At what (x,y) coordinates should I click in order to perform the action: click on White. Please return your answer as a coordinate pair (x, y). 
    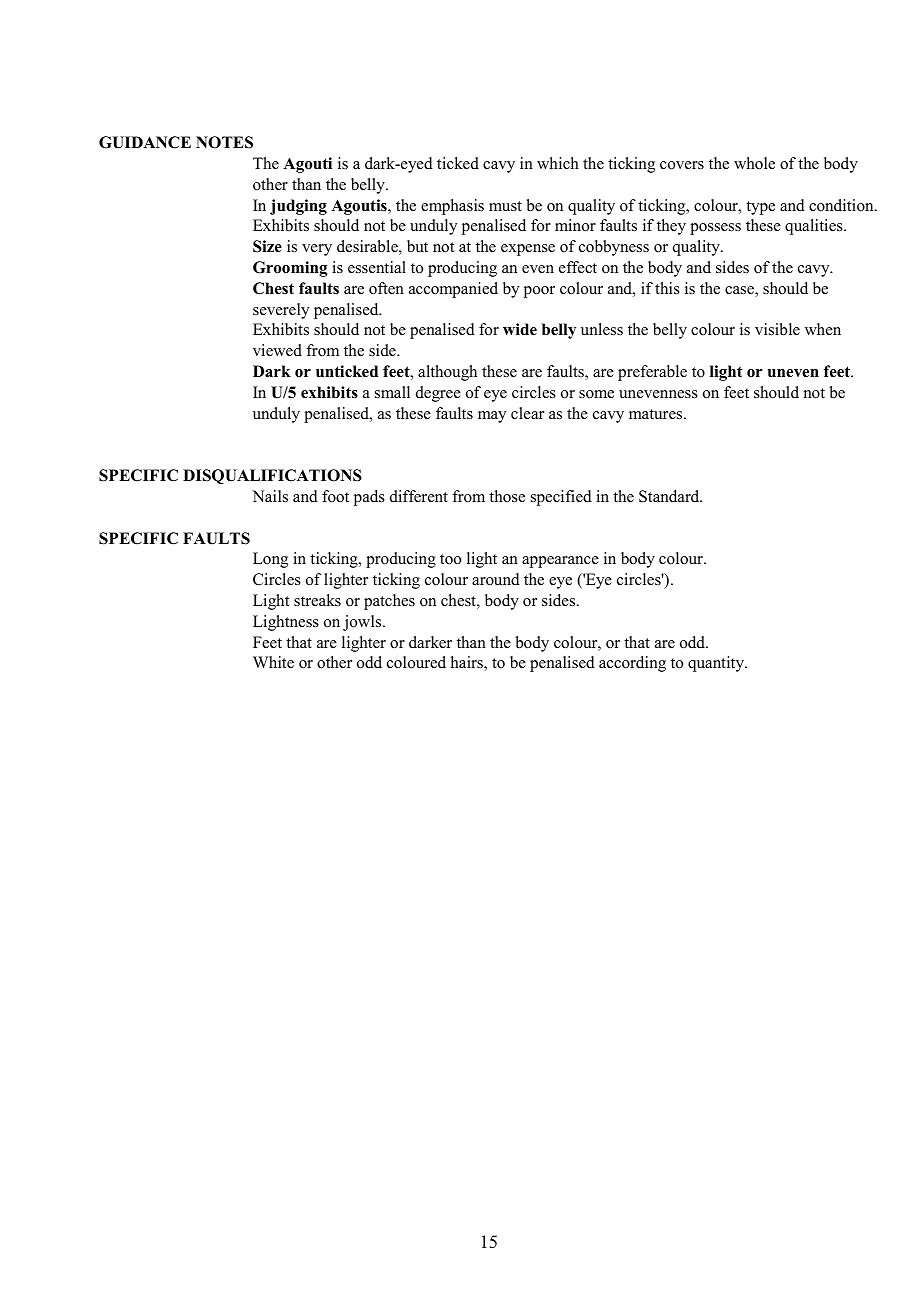
    Looking at the image, I should click on (273, 662).
